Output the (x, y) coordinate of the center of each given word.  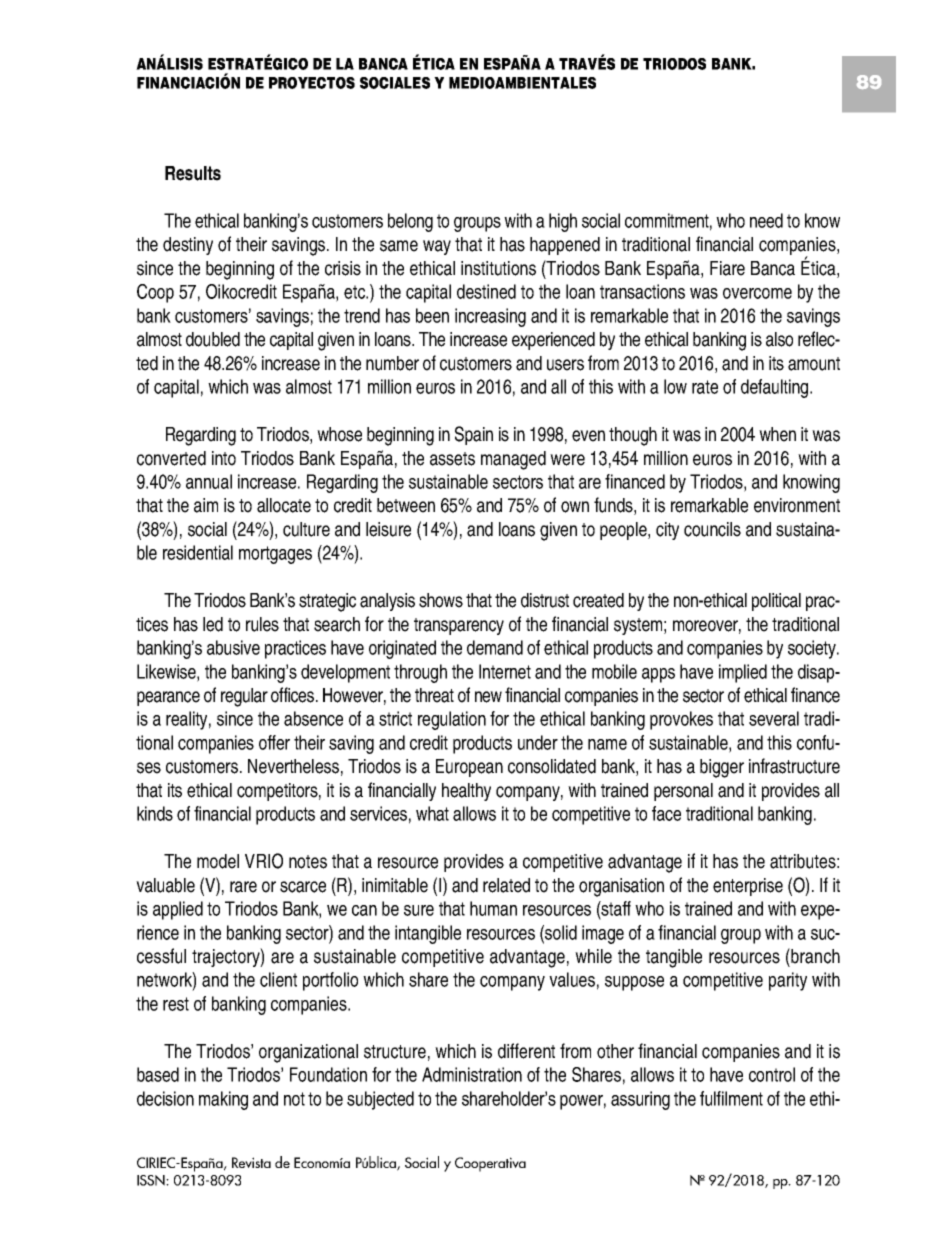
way (437, 247)
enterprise (748, 887)
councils (712, 529)
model (218, 861)
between (406, 505)
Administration (472, 1074)
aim (206, 505)
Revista (251, 1162)
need (766, 220)
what (432, 813)
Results (193, 173)
